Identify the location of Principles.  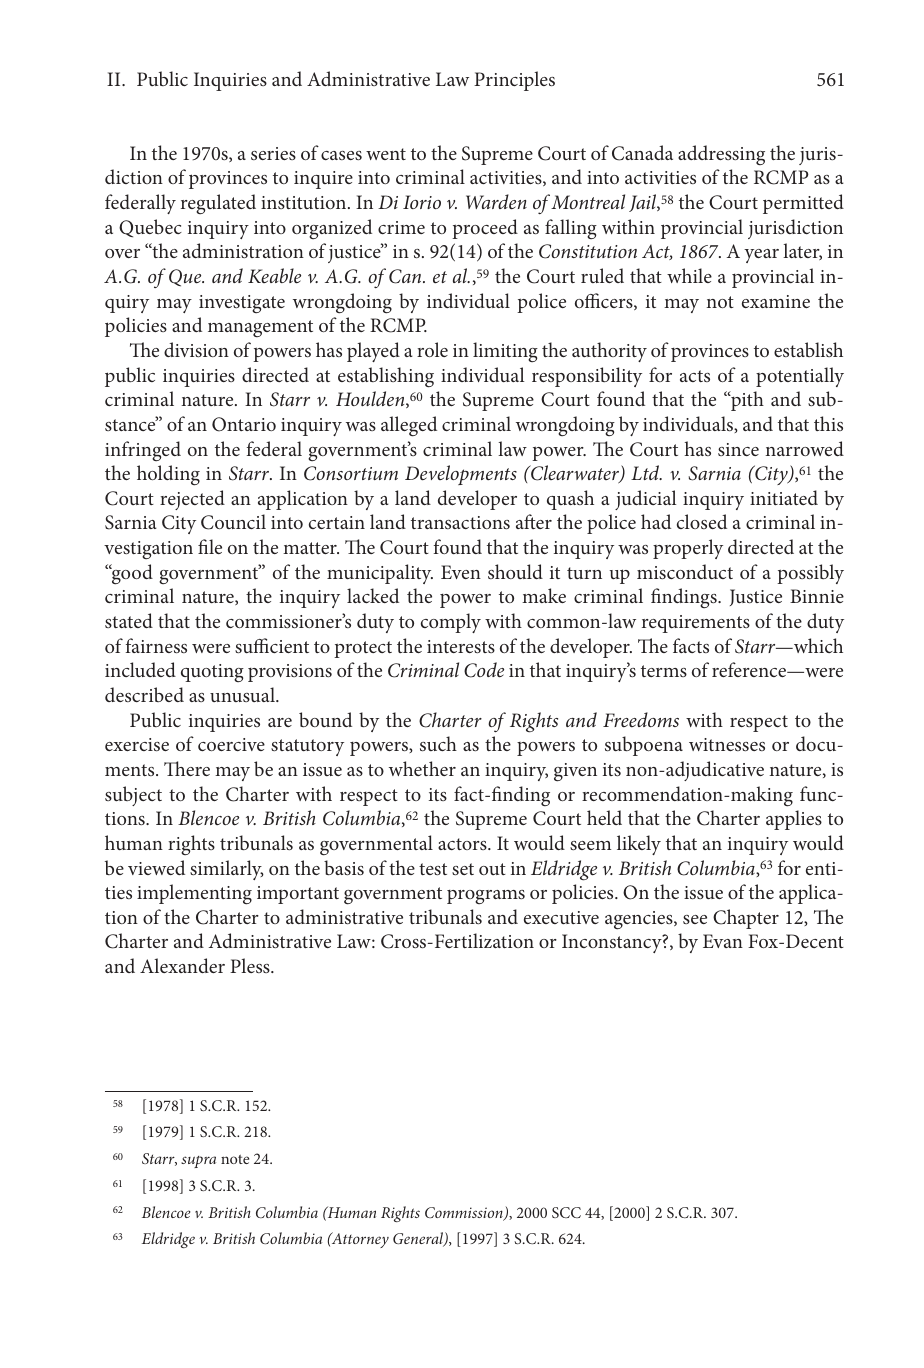
(514, 81).
